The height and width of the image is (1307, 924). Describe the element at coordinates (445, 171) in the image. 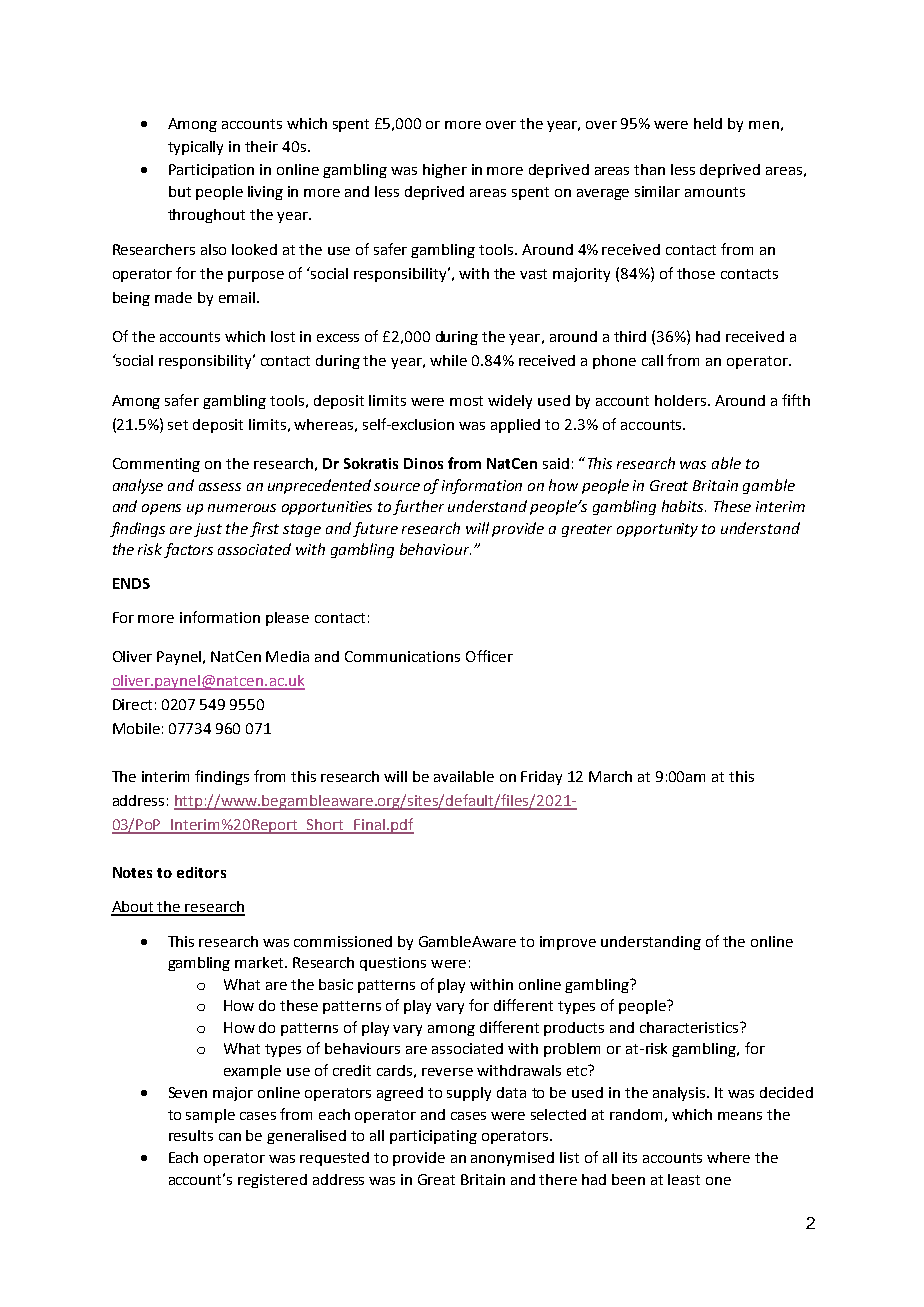

I see `higher` at that location.
